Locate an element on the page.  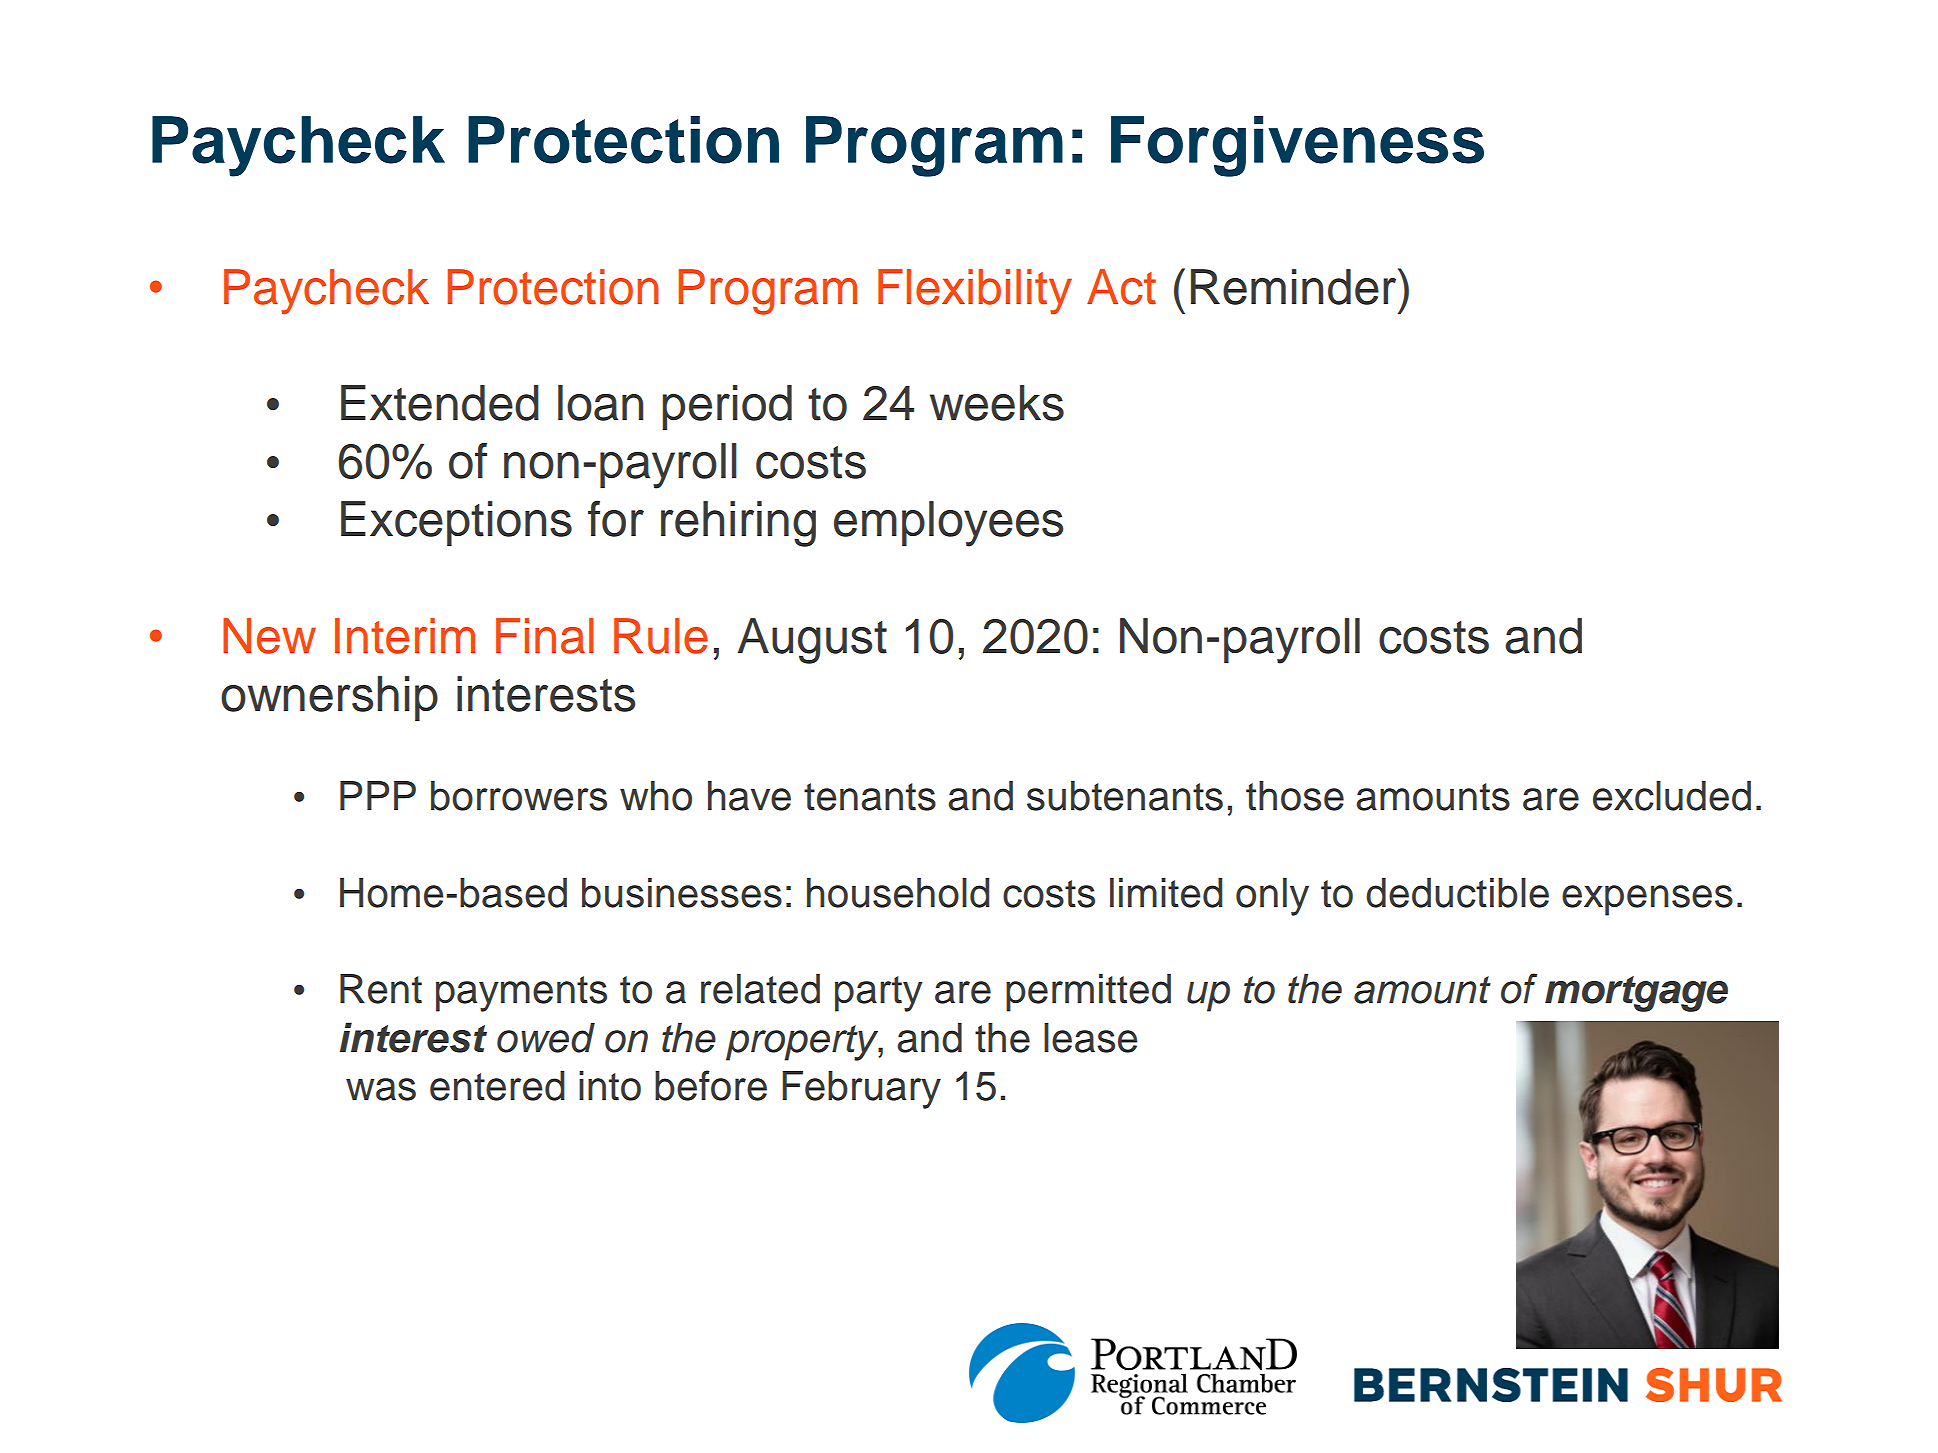
Exceptions is located at coordinates (456, 523).
